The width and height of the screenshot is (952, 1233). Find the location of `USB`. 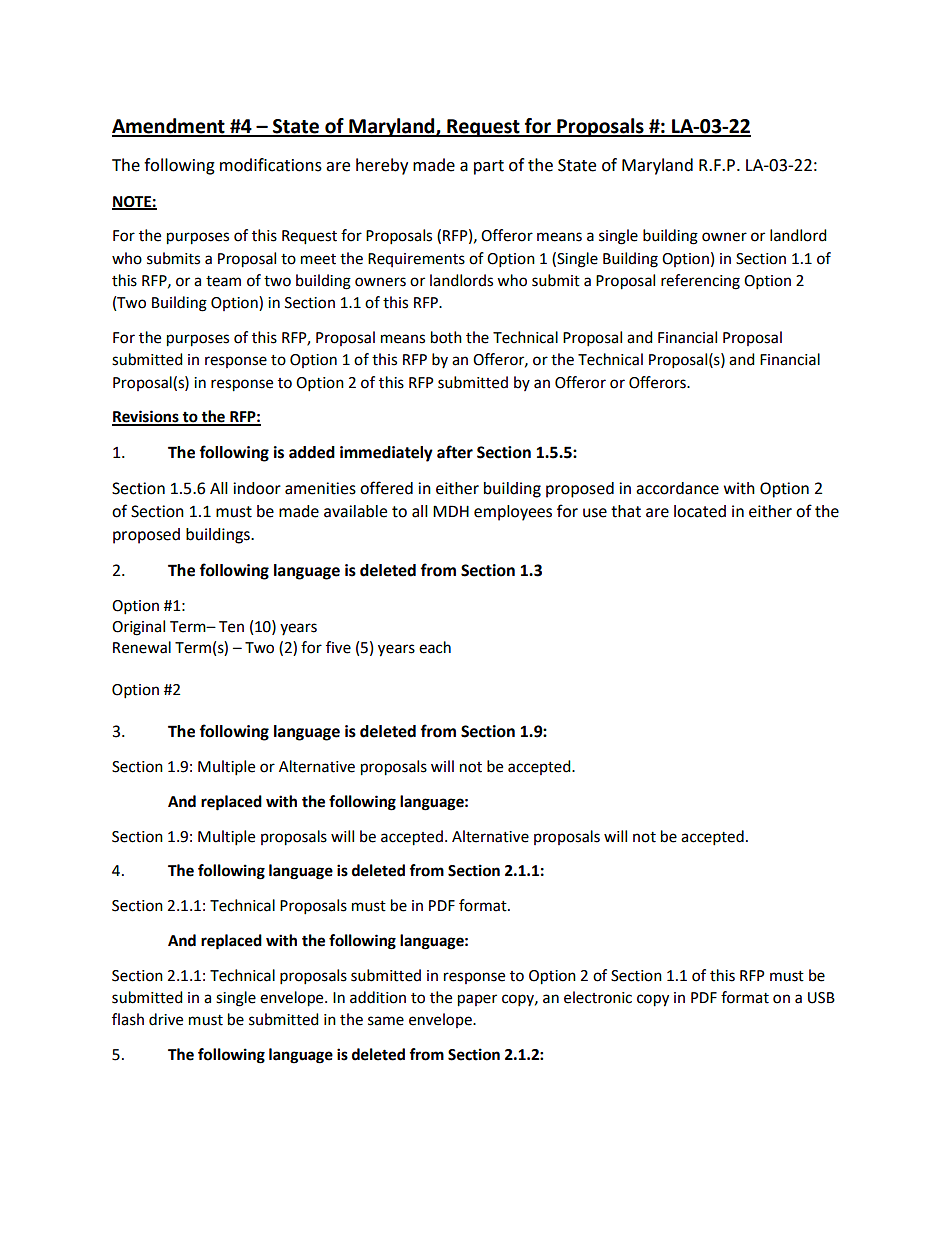

USB is located at coordinates (821, 998).
